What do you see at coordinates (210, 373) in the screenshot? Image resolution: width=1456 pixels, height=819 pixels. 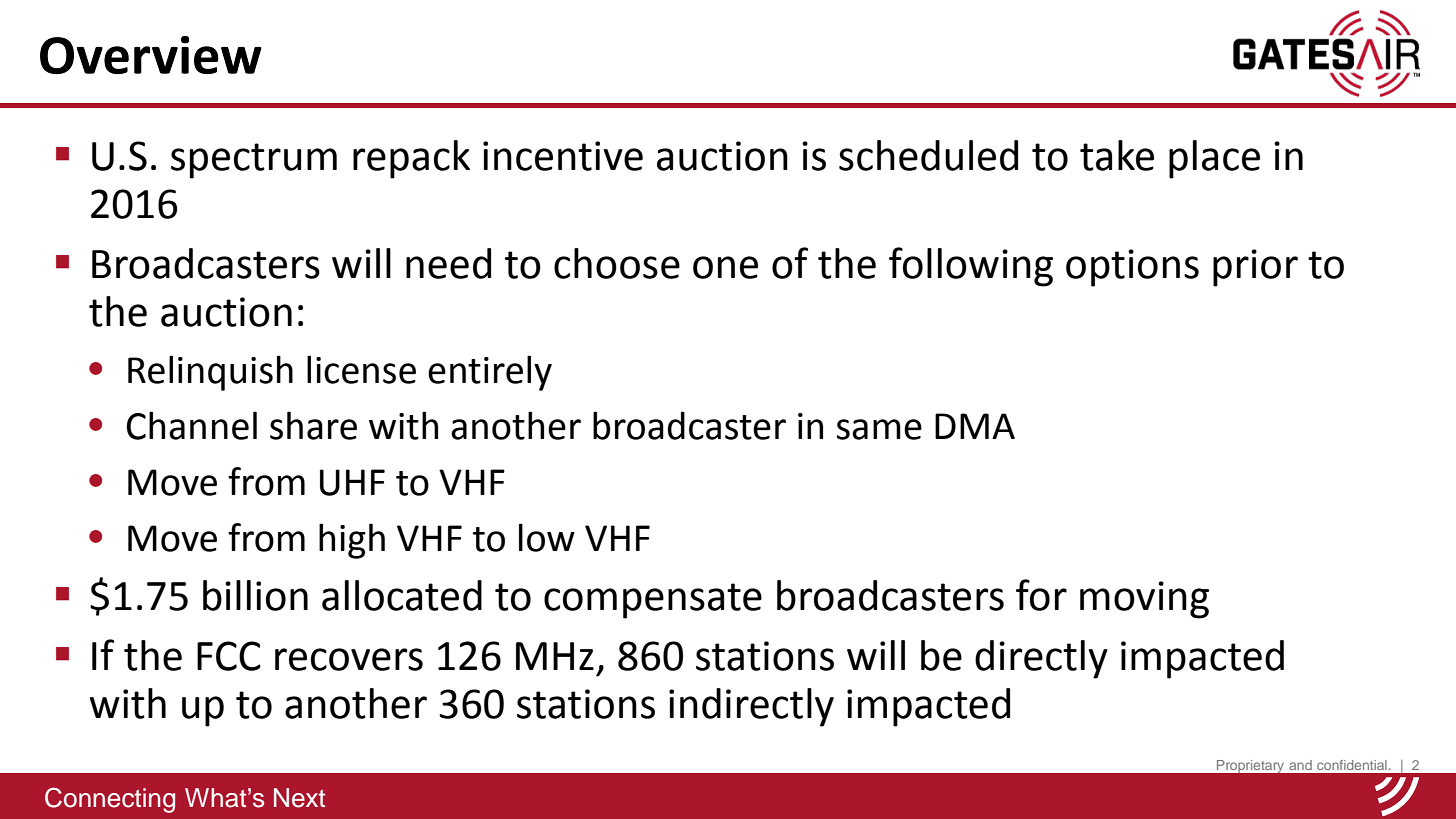 I see `Relinquish` at bounding box center [210, 373].
